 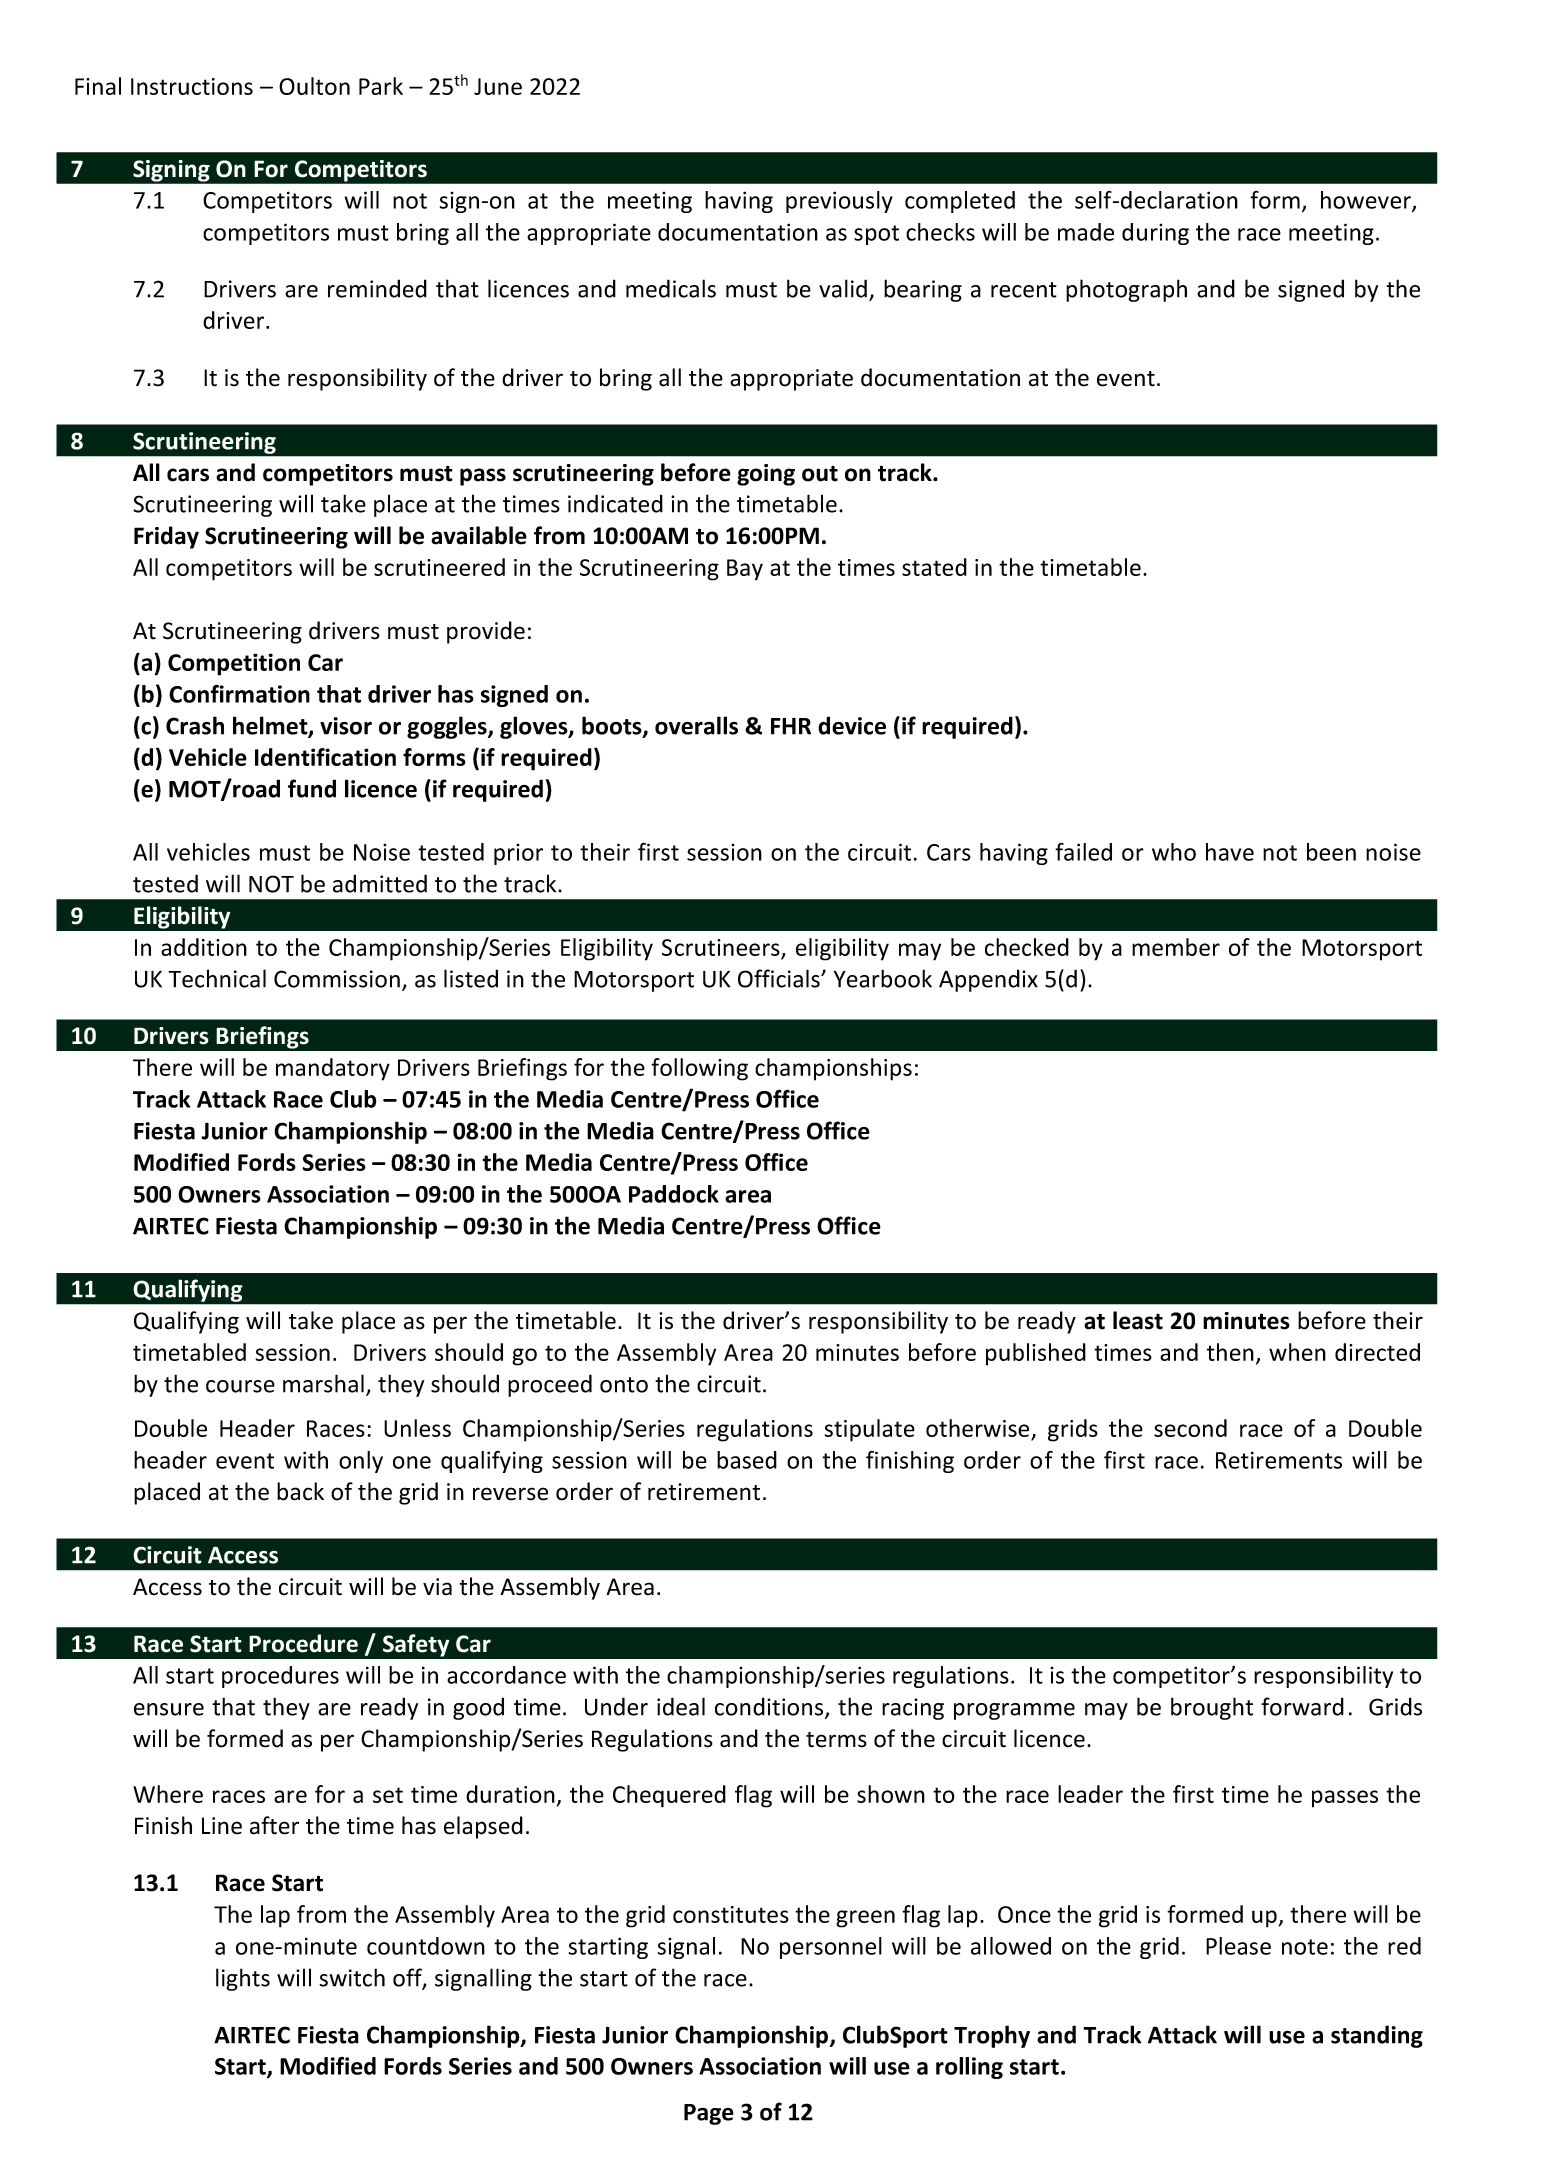 I want to click on overalls, so click(x=696, y=725).
